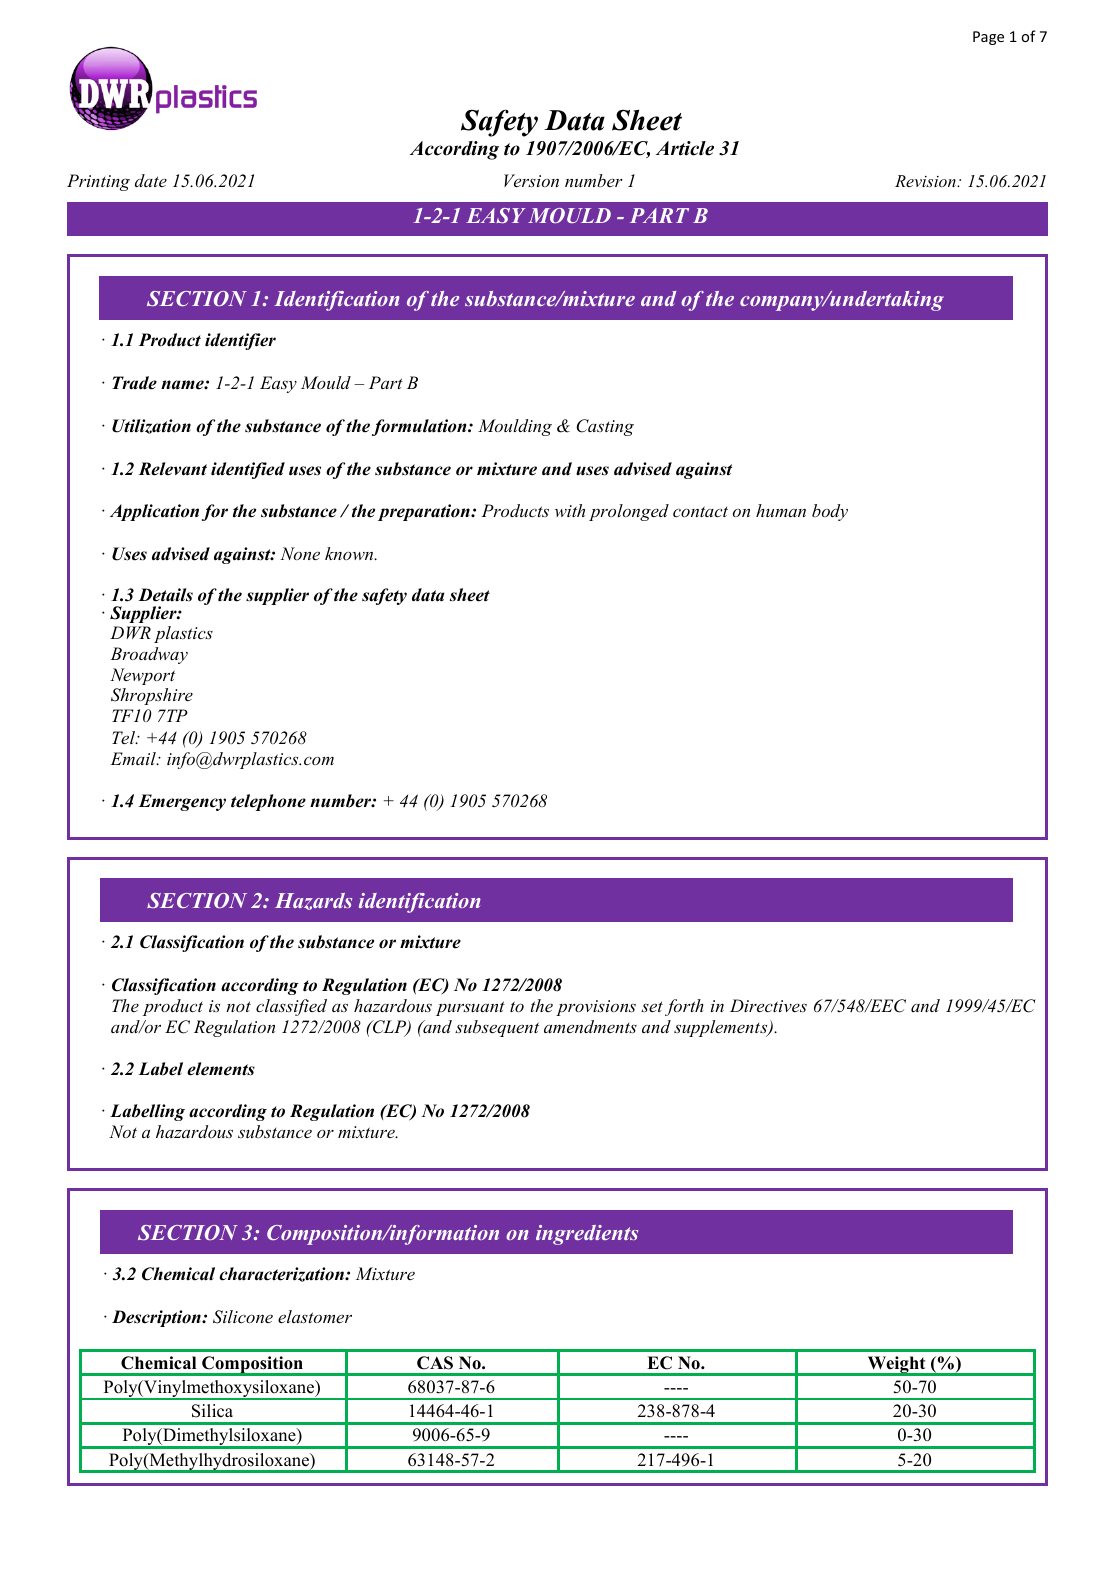  What do you see at coordinates (830, 512) in the page?
I see `body` at bounding box center [830, 512].
